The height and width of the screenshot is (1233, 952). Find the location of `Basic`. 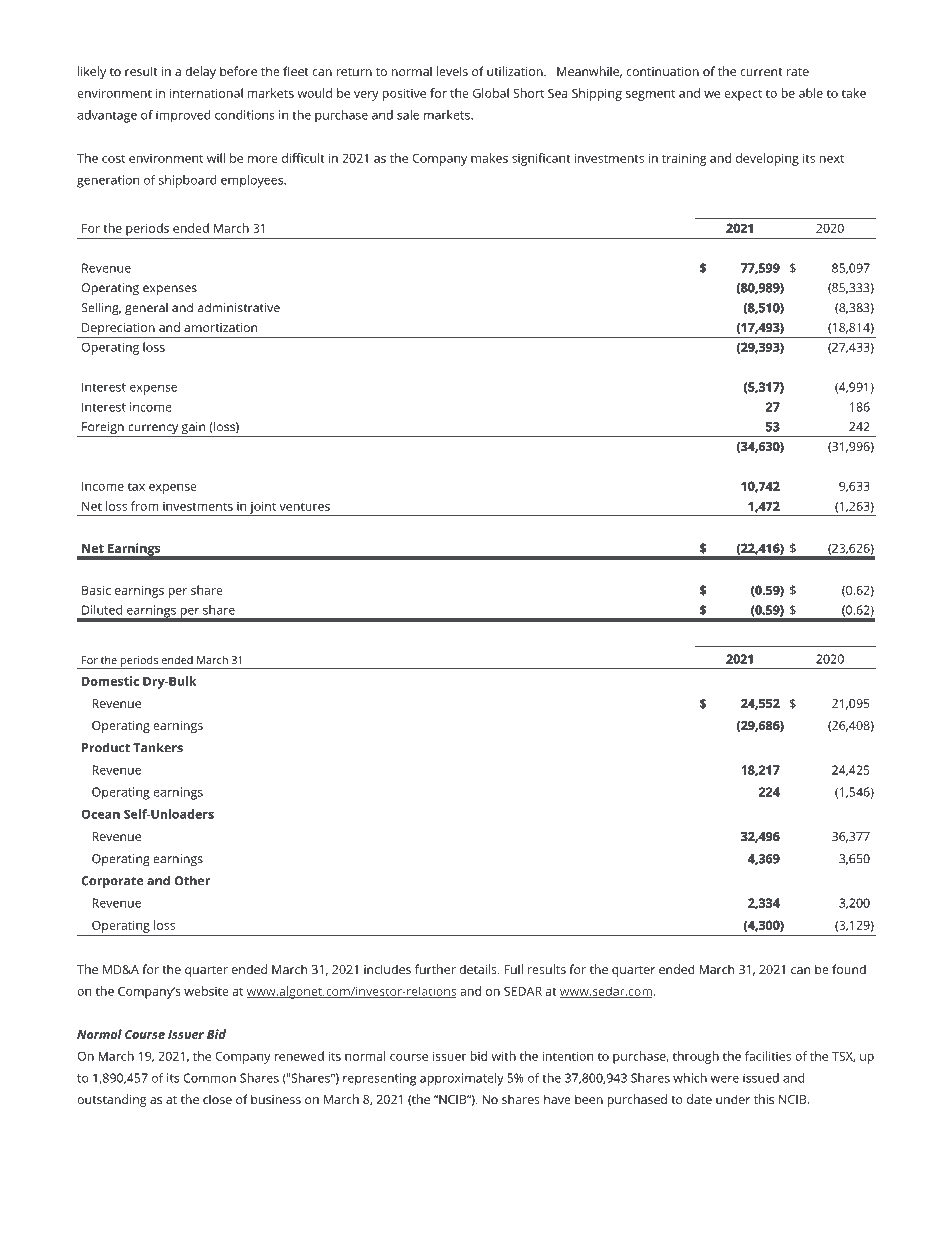

Basic is located at coordinates (96, 590).
